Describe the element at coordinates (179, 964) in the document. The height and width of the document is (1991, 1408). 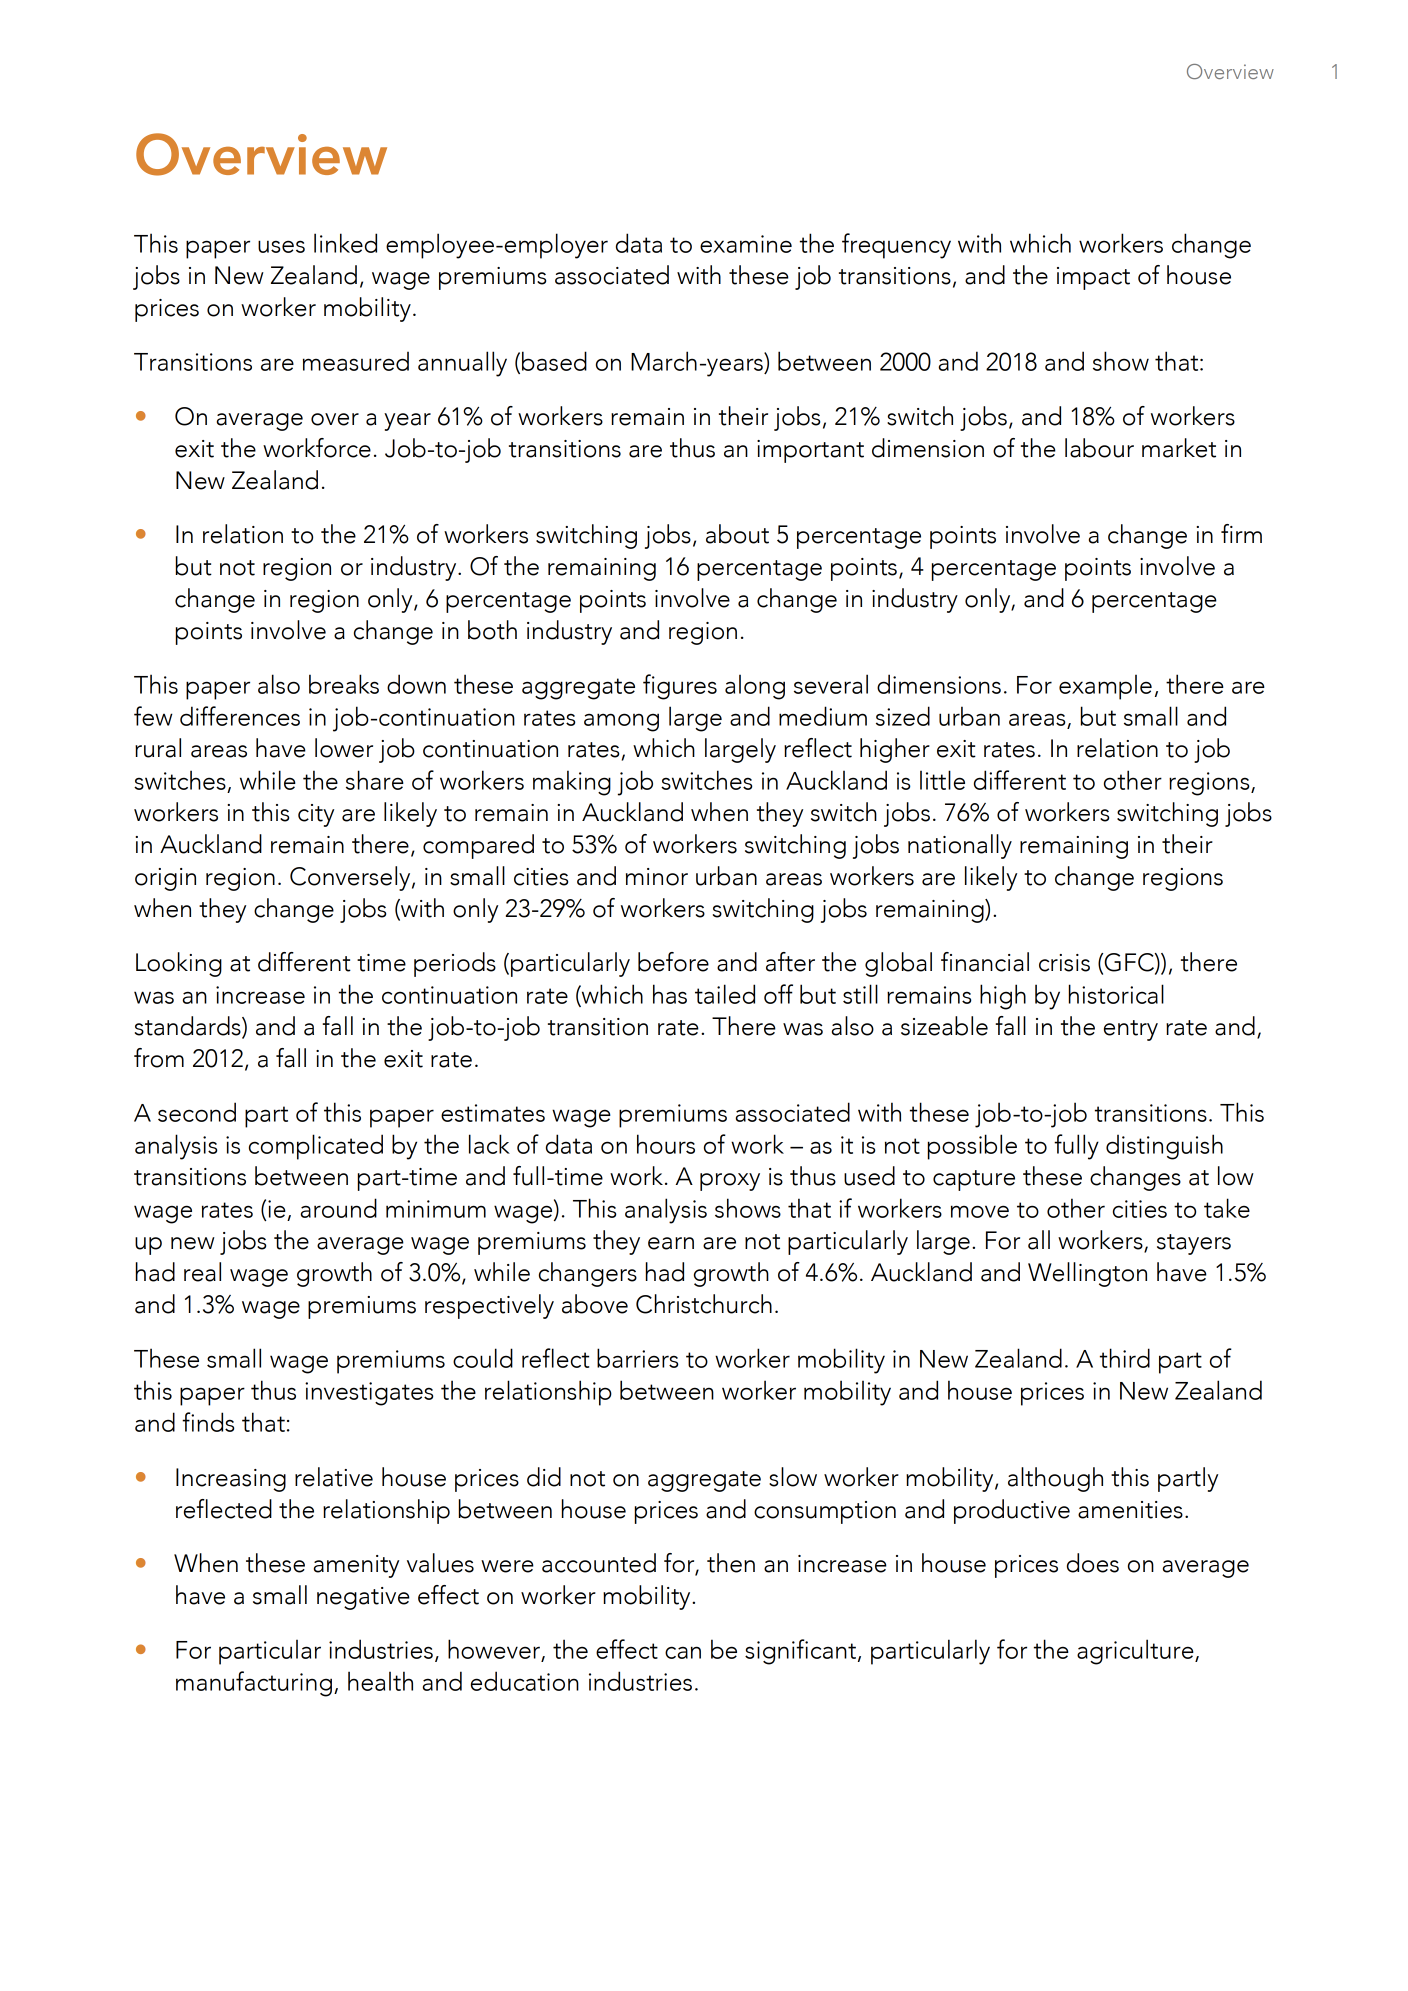
I see `Looking` at that location.
